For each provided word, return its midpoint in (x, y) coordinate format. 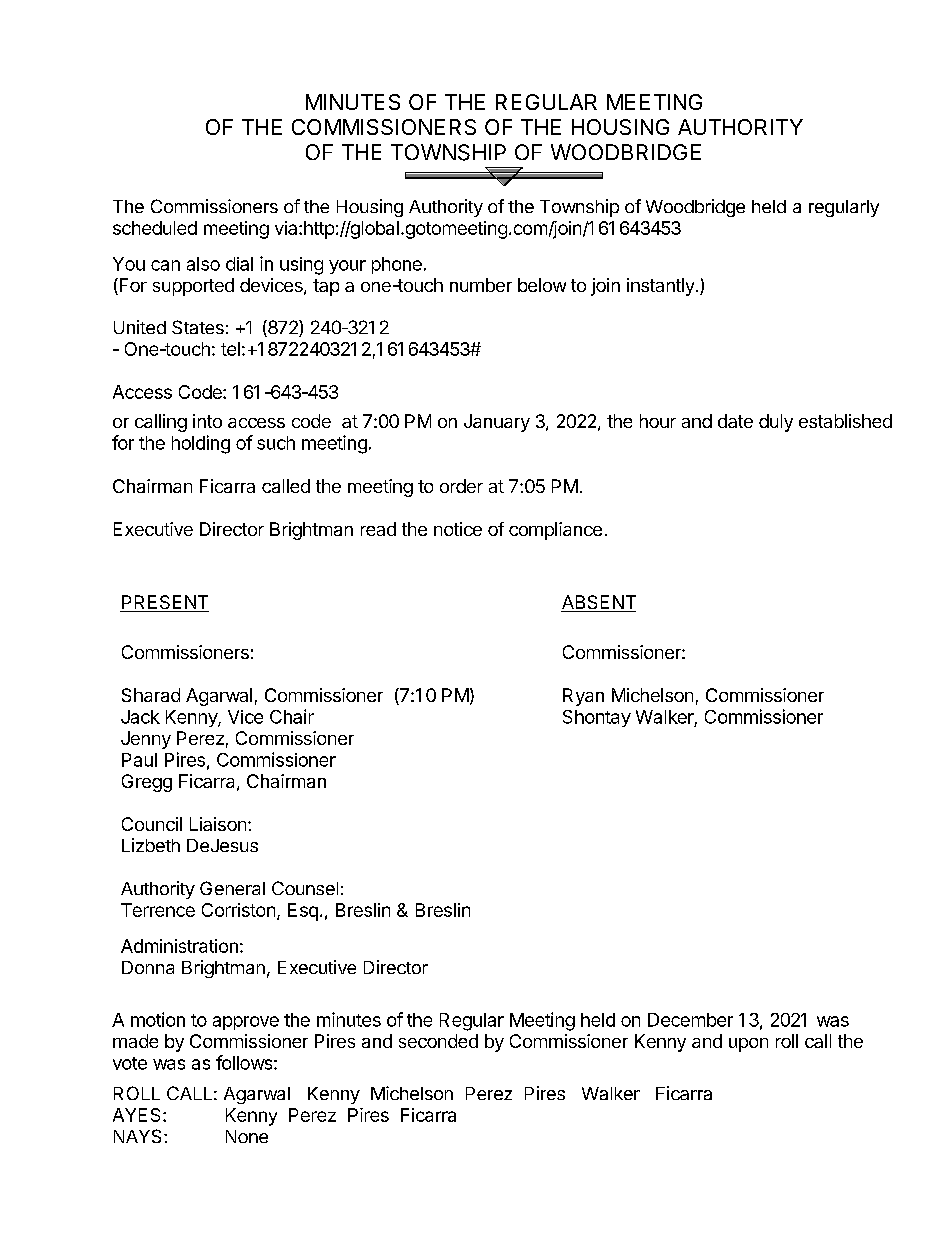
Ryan (583, 697)
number (481, 285)
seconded (438, 1041)
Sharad (151, 695)
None (247, 1136)
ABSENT (598, 603)
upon (748, 1045)
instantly (660, 287)
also (203, 264)
